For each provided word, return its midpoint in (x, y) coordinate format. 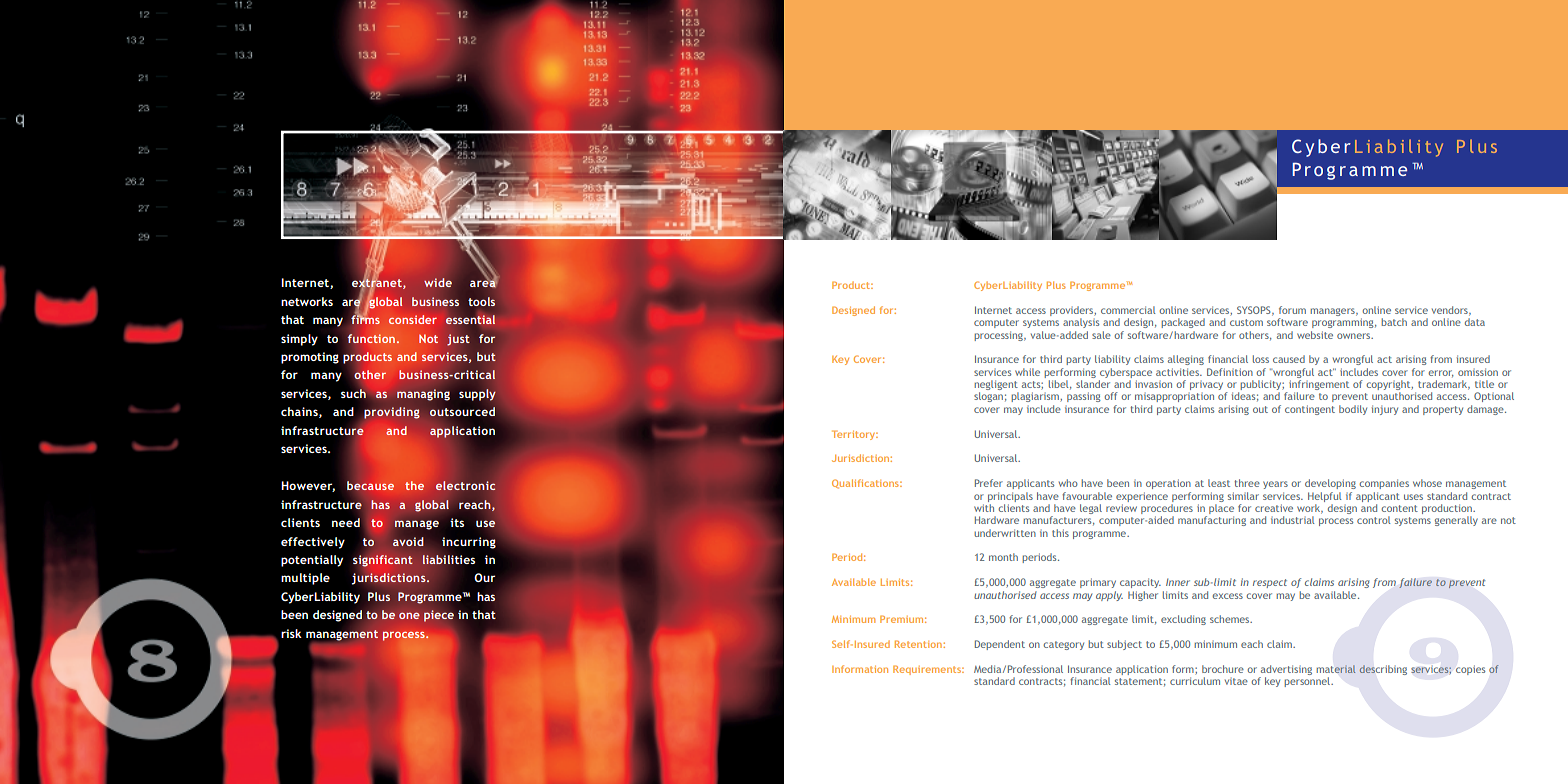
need (346, 522)
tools (481, 301)
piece (439, 616)
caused (1289, 359)
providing (392, 413)
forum (1292, 310)
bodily (1353, 410)
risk (291, 633)
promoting (310, 358)
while (1027, 372)
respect (1270, 583)
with (984, 508)
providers (1073, 311)
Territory (855, 435)
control (1373, 520)
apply (1109, 596)
